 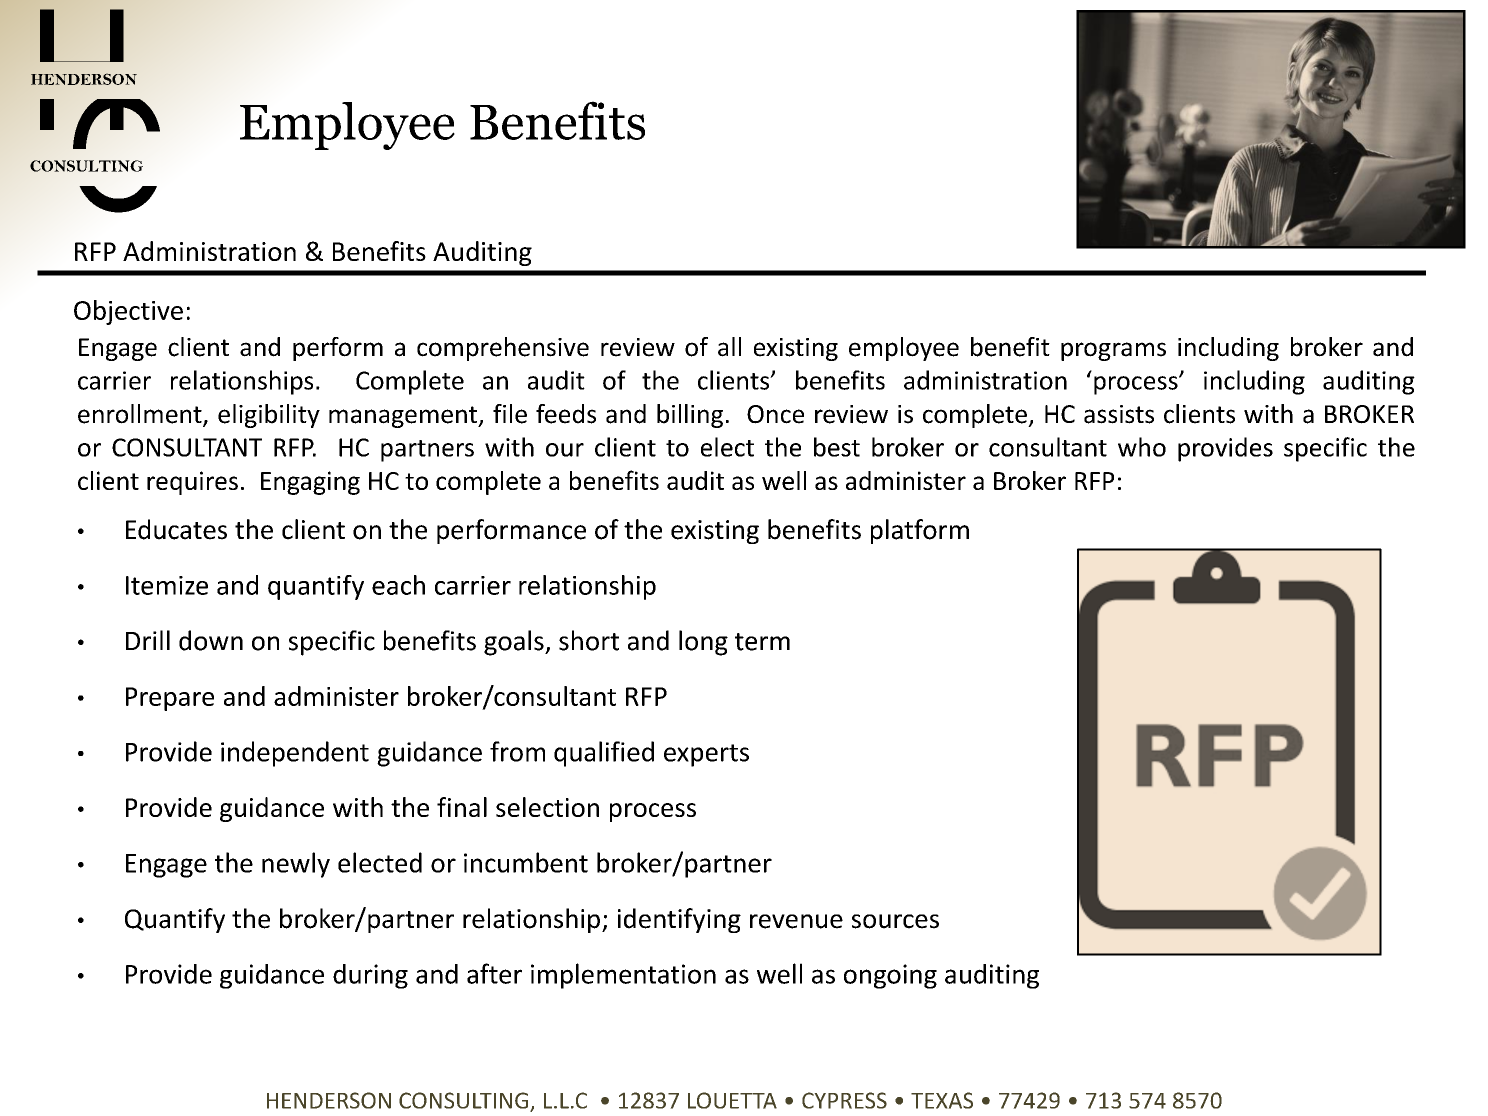 I want to click on programs, so click(x=1113, y=351).
